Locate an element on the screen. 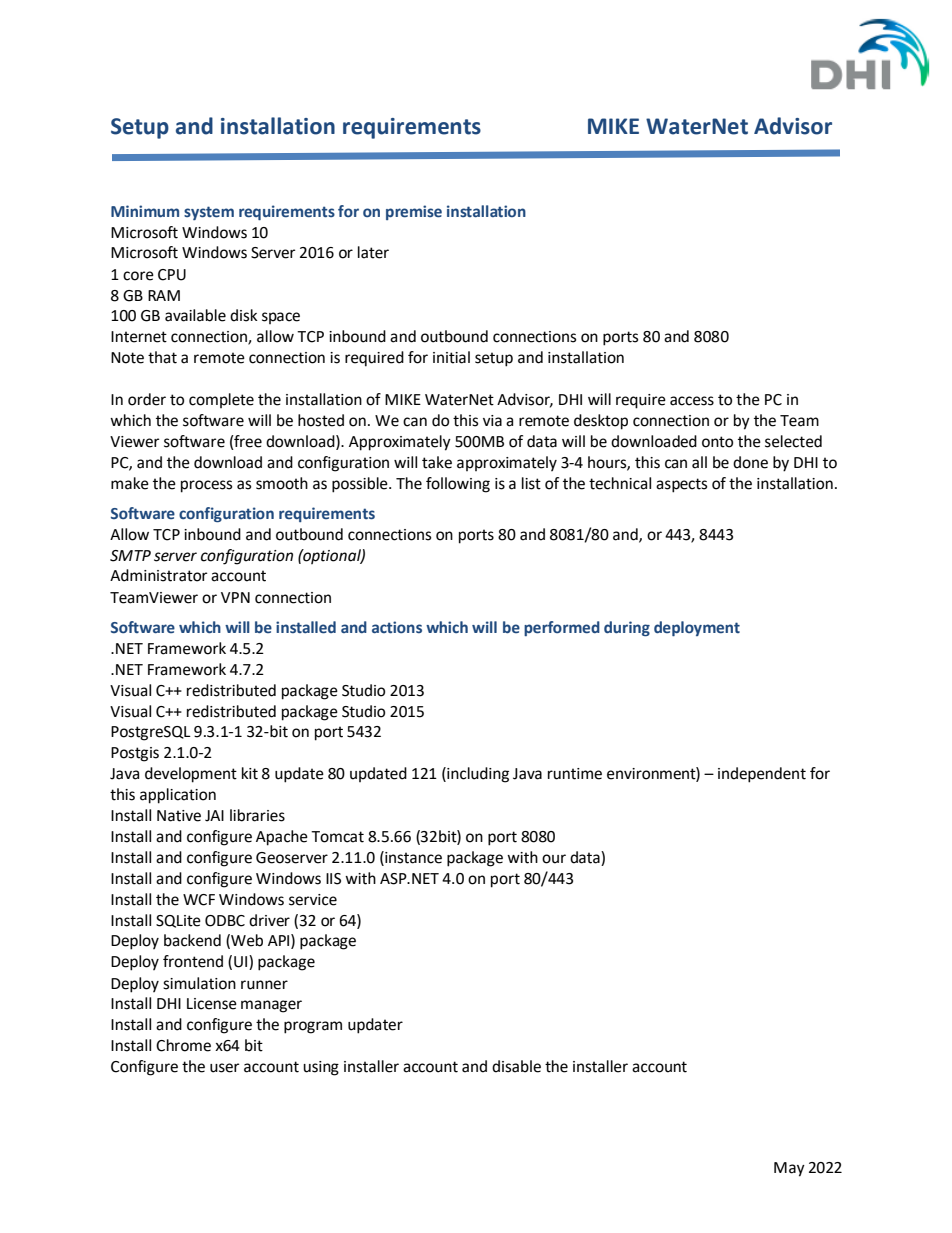 The width and height of the screenshot is (952, 1233). premise is located at coordinates (414, 212).
